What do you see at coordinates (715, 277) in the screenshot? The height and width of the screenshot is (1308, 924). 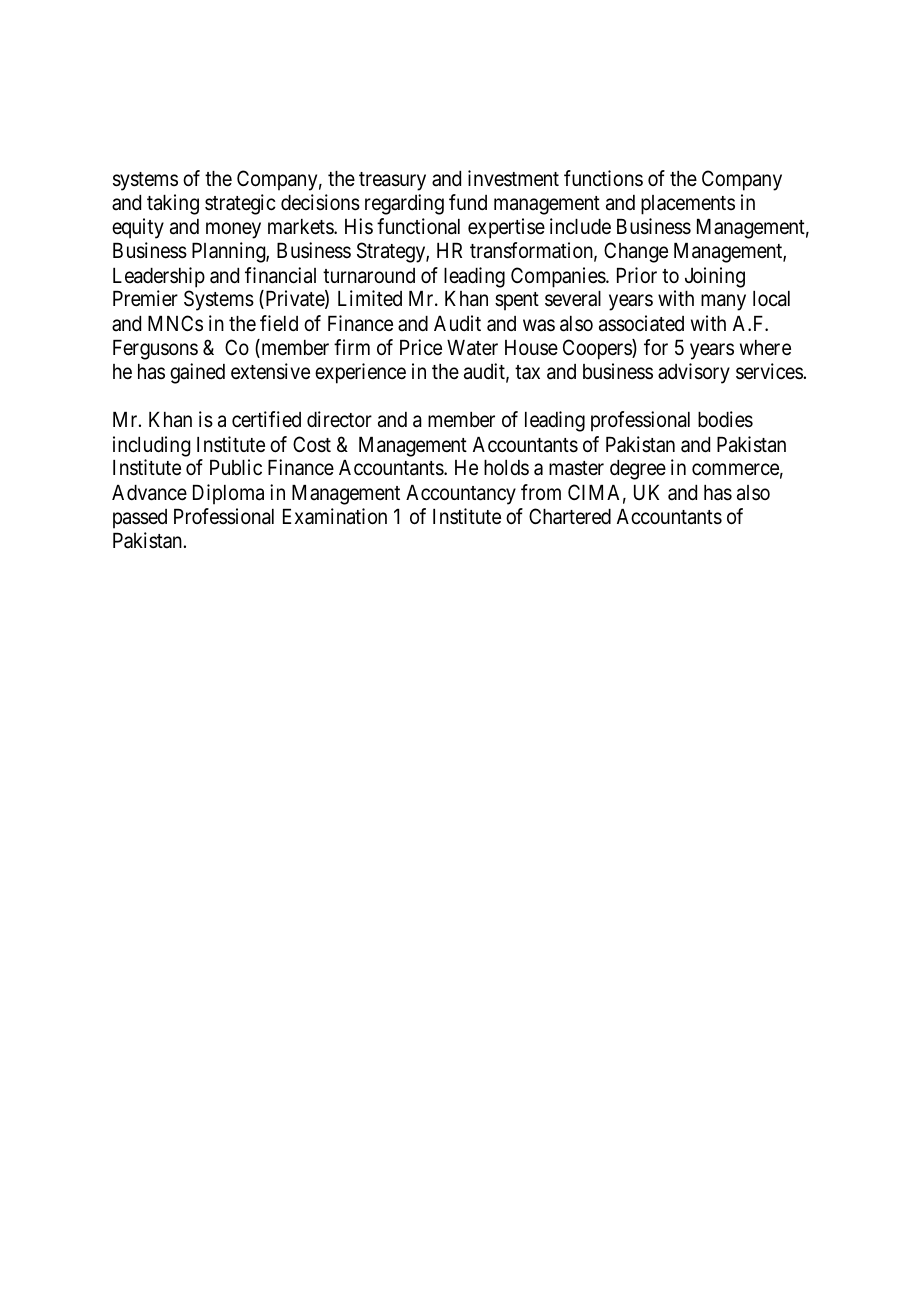 I see `Joining` at bounding box center [715, 277].
